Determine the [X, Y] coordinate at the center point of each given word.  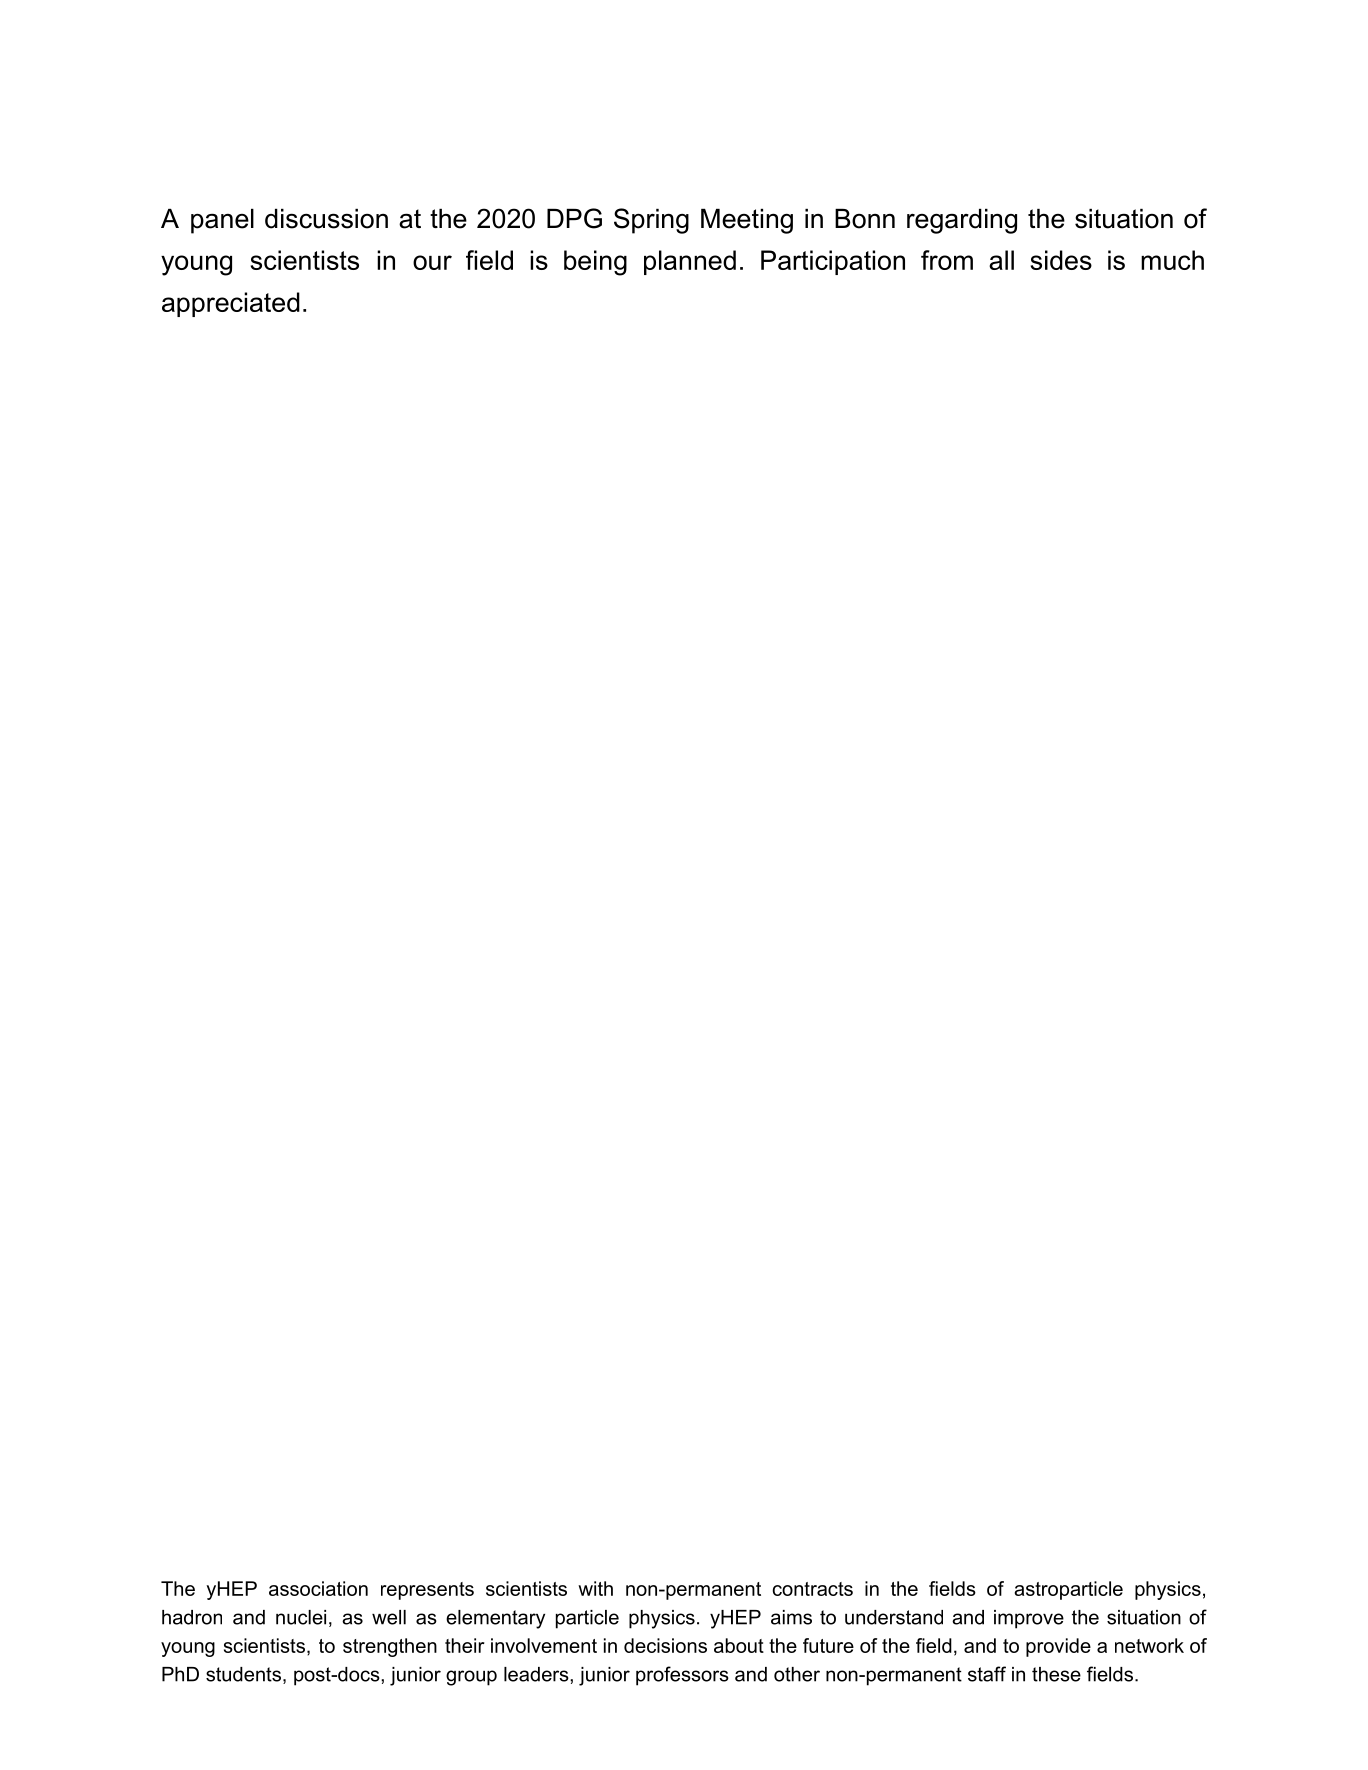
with [595, 1588]
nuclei [301, 1617]
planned [690, 262]
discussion [326, 219]
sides [1061, 260]
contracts [812, 1589]
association [318, 1588]
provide [1058, 1647]
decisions [665, 1645]
